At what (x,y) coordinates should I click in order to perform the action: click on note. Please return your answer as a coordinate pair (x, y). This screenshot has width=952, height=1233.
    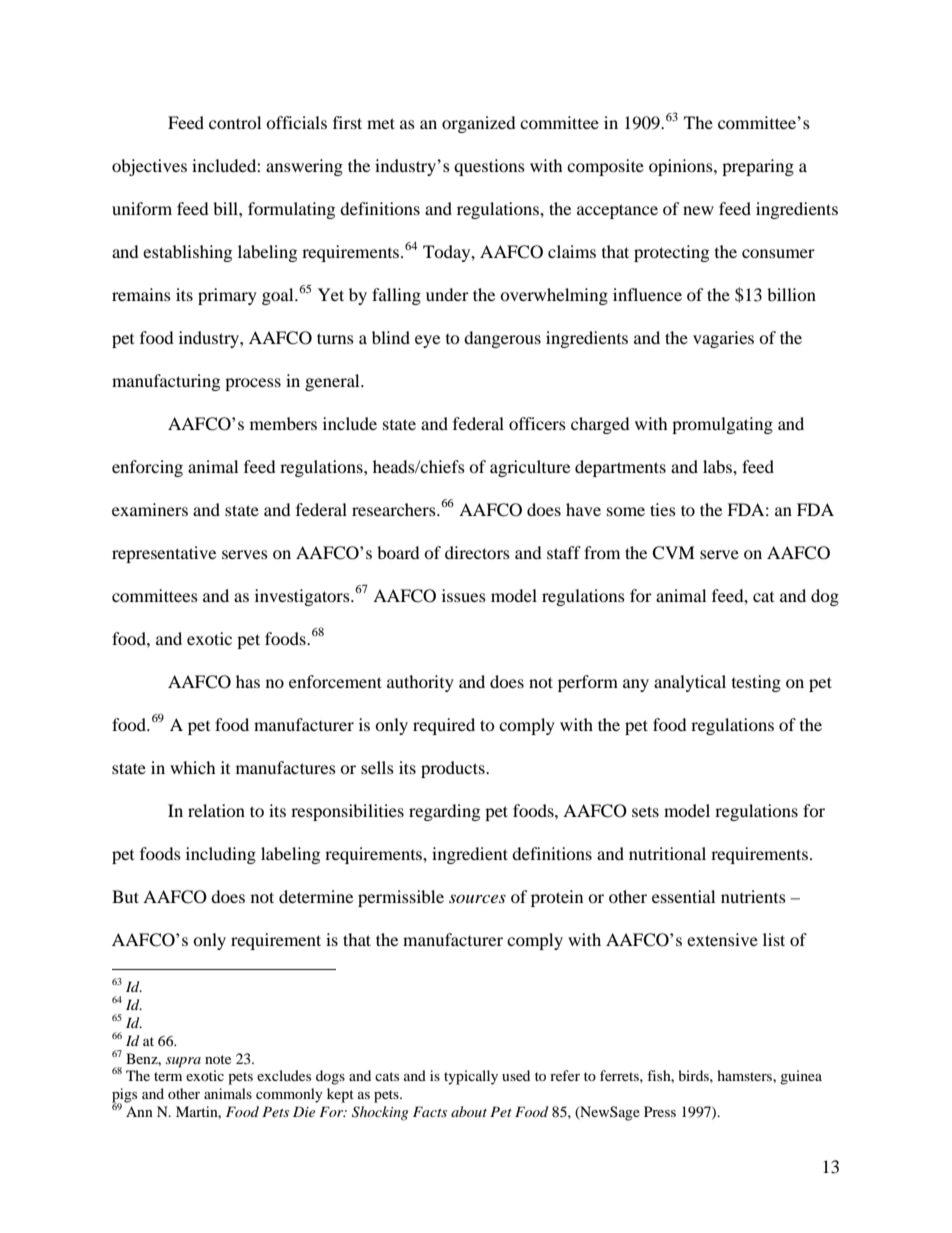
    Looking at the image, I should click on (218, 1059).
